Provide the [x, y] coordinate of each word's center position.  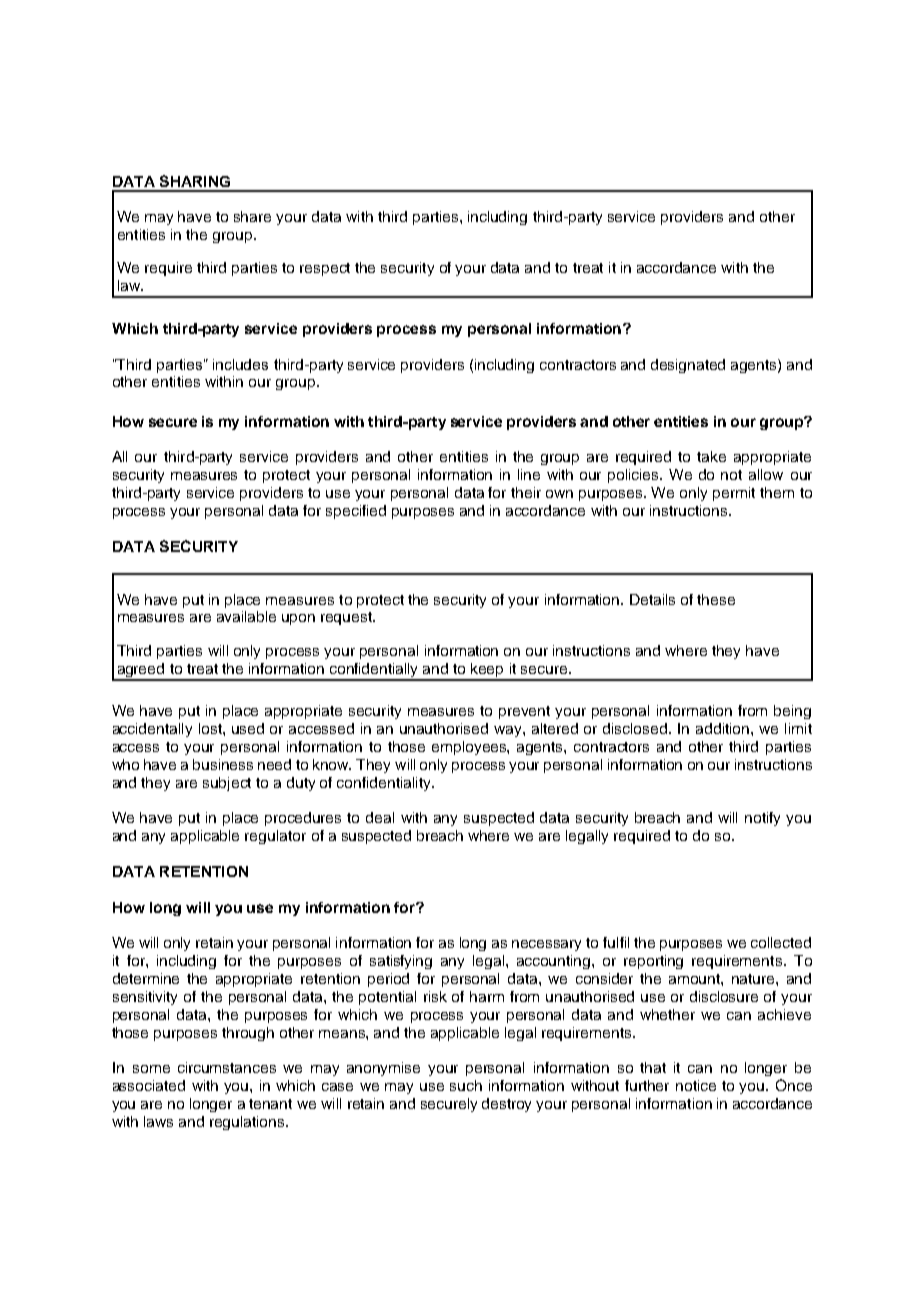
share [252, 216]
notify [762, 819]
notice [696, 1085]
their [526, 492]
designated [688, 366]
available [246, 616]
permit [734, 494]
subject [227, 784]
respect [325, 269]
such [466, 1085]
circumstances [227, 1067]
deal [380, 817]
